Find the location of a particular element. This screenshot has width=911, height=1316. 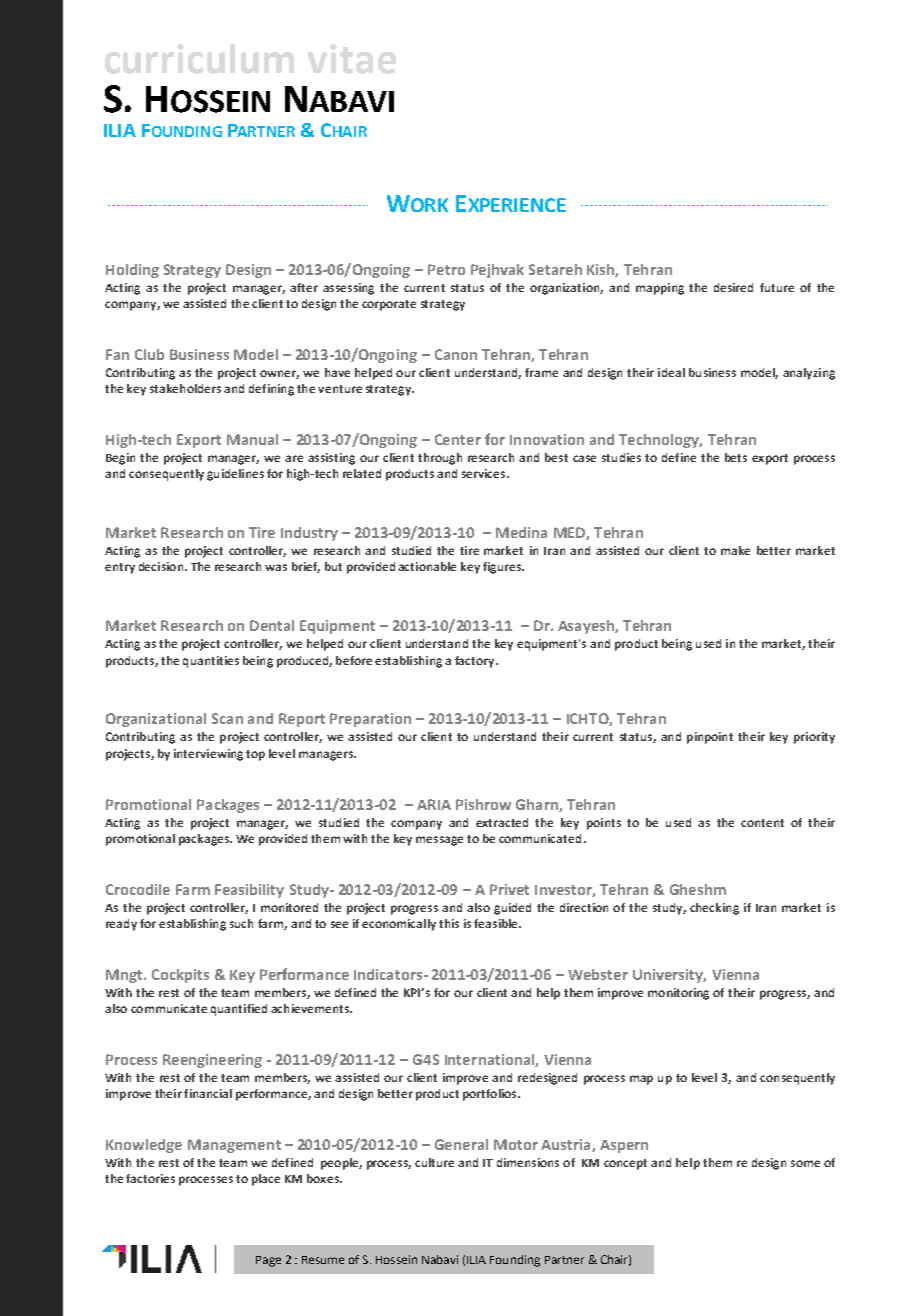

interviewing is located at coordinates (208, 755).
